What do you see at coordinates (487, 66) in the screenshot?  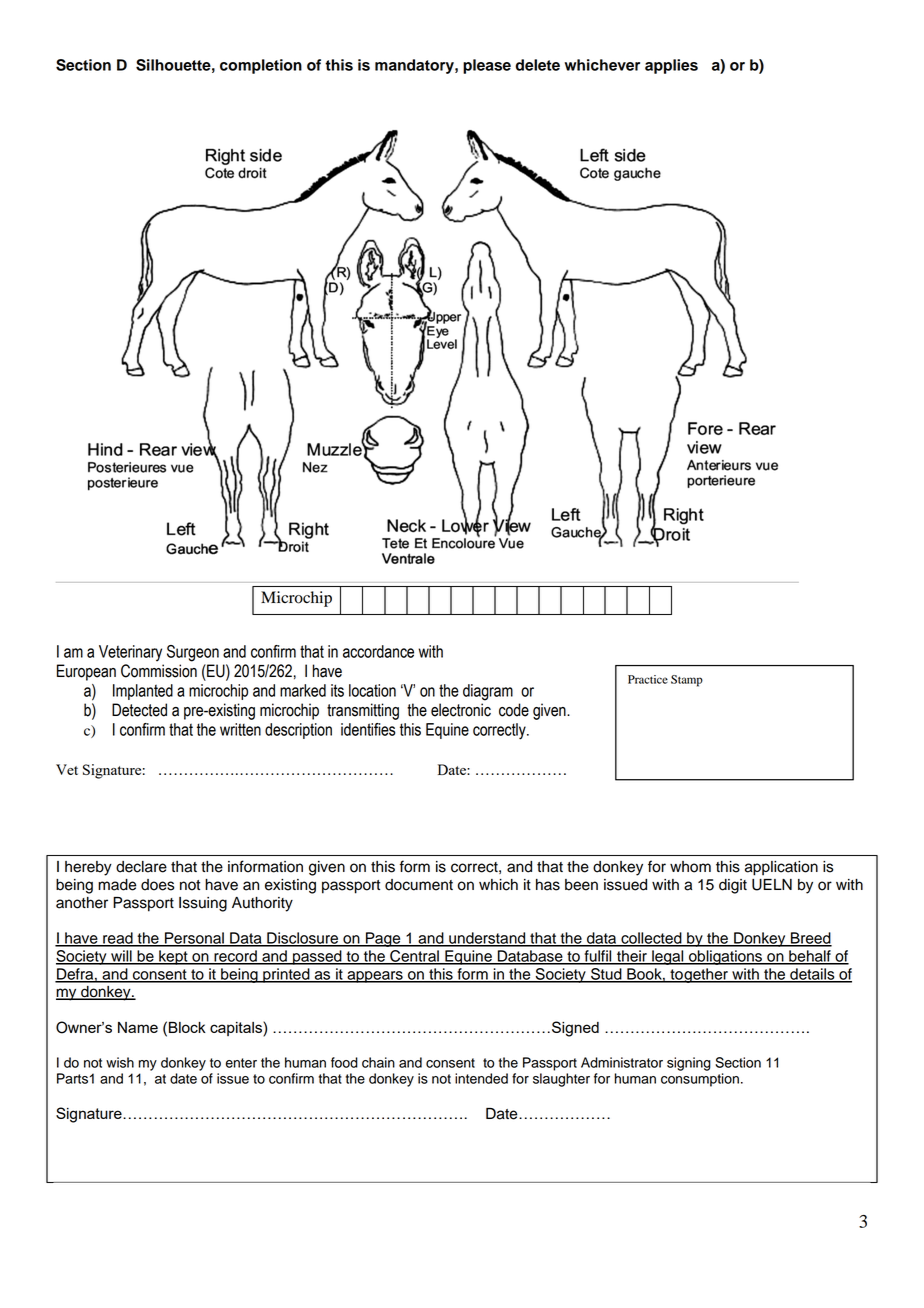 I see `please` at bounding box center [487, 66].
